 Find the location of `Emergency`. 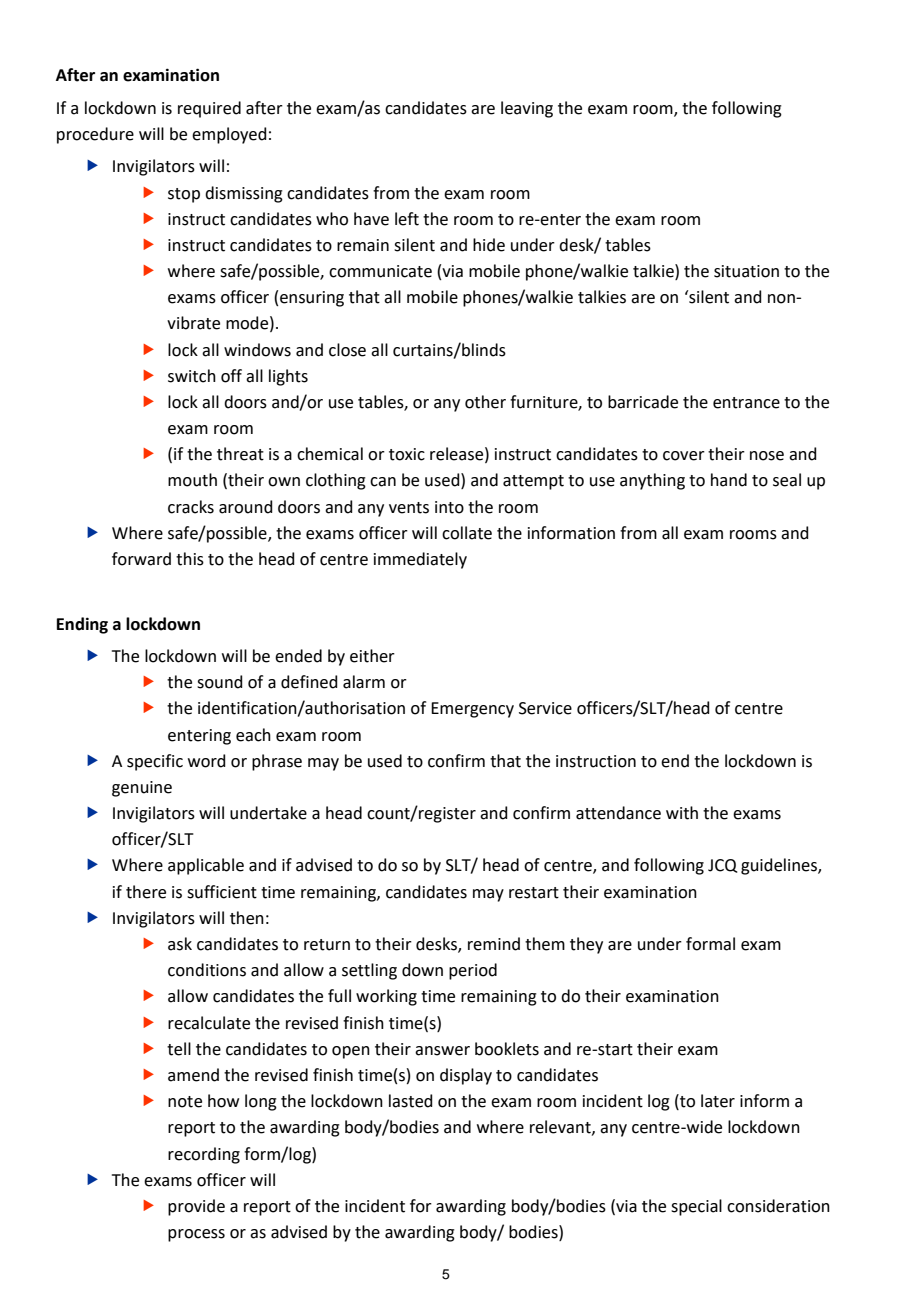

Emergency is located at coordinates (472, 710).
